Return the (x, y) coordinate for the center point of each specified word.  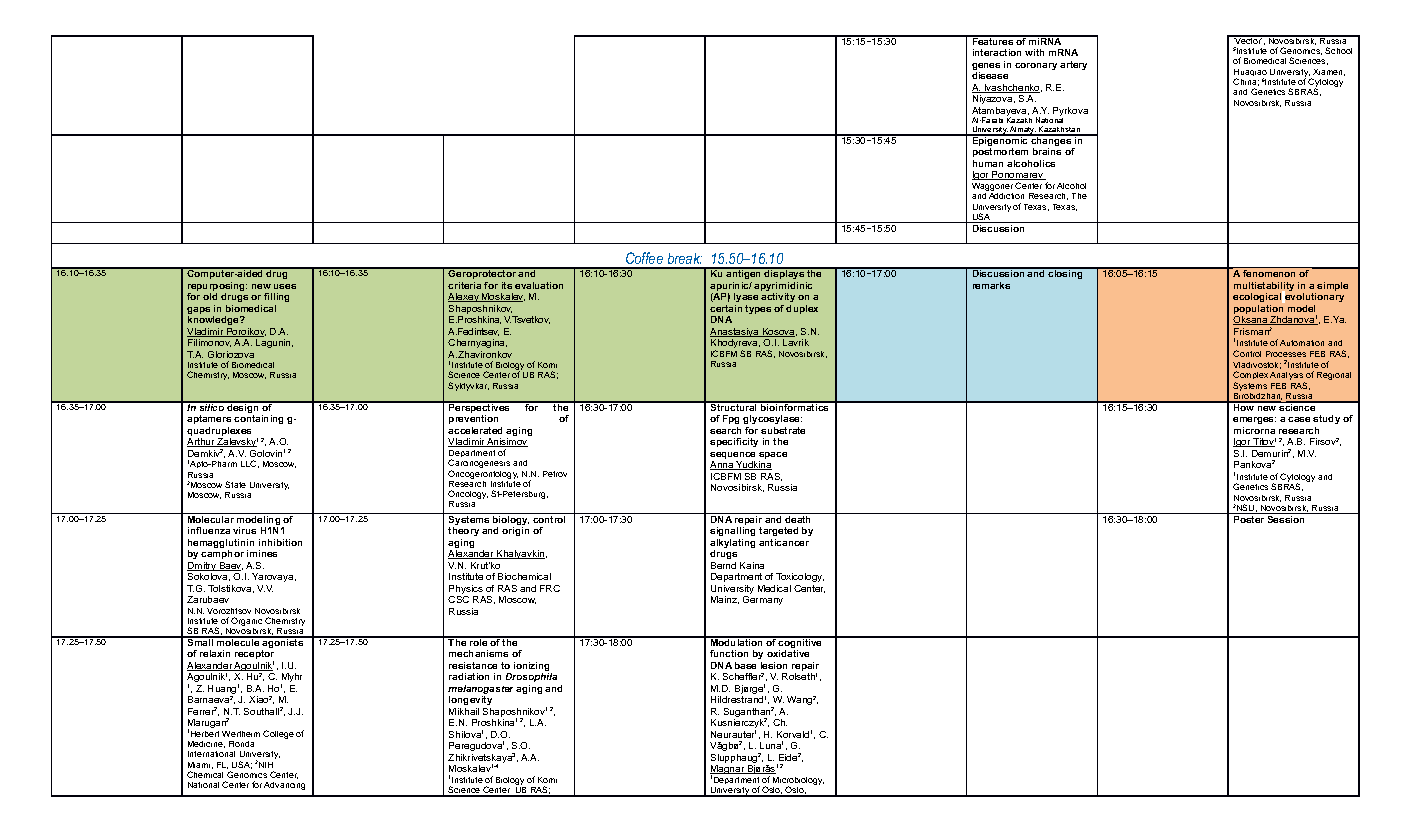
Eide (788, 757)
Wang (800, 700)
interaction (997, 52)
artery (1073, 65)
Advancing (284, 786)
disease (990, 75)
